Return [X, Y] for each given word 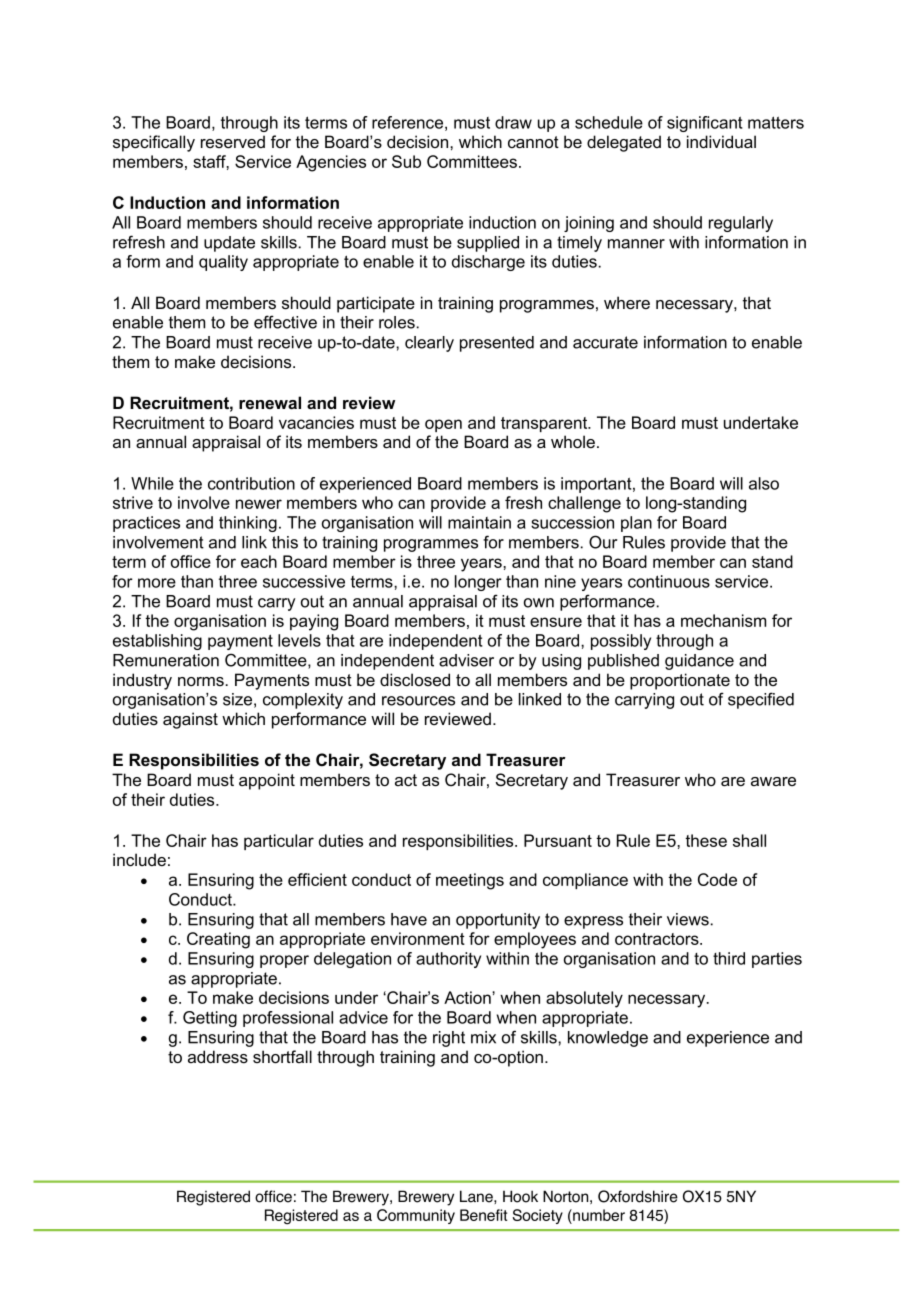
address [218, 1056]
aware [773, 781]
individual [721, 142]
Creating [218, 940]
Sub [406, 161]
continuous [669, 581]
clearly [429, 344]
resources [418, 701]
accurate [605, 342]
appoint [267, 781]
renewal [270, 402]
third [729, 958]
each [259, 561]
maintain [479, 522]
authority [448, 960]
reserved [233, 141]
